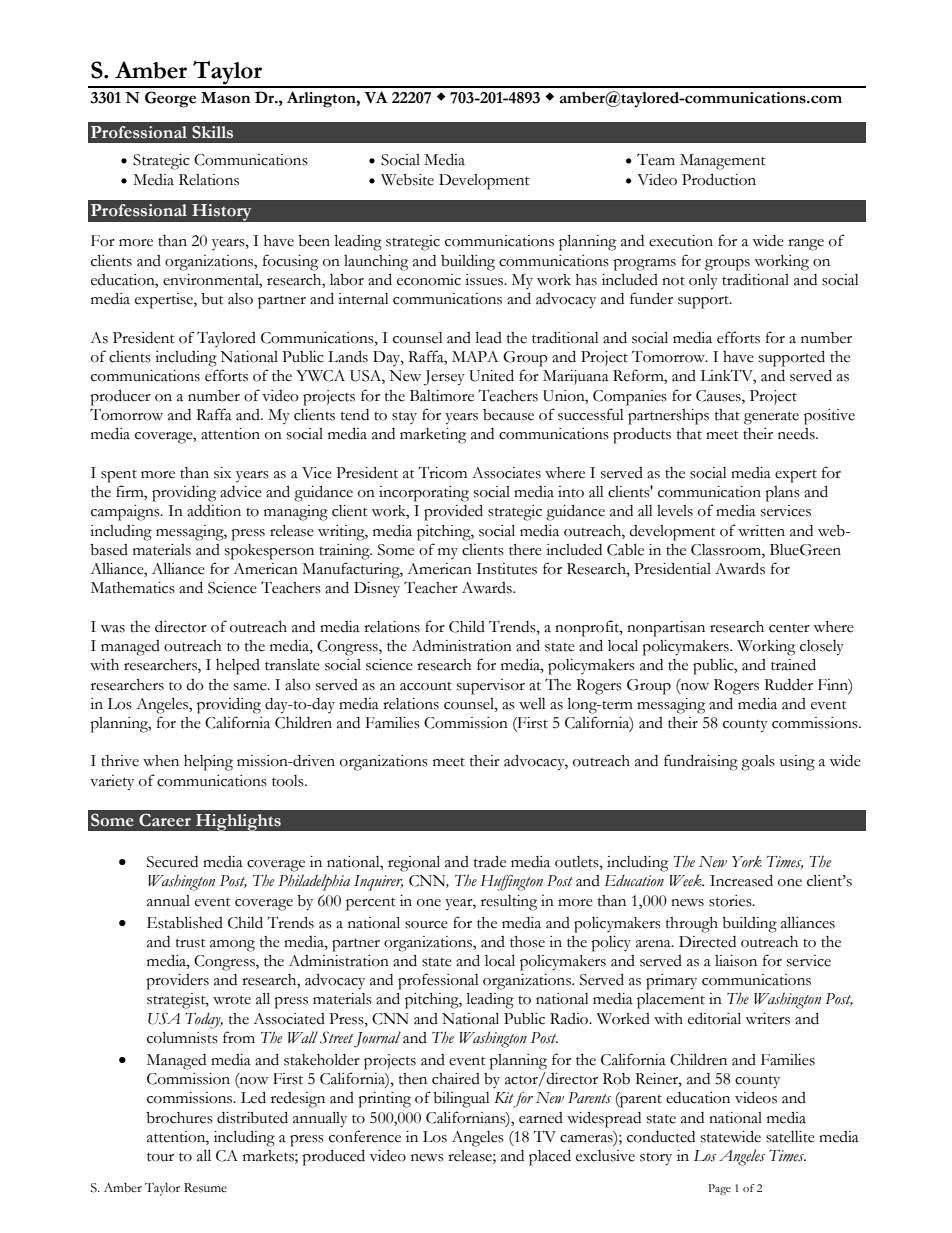 This document has width=952, height=1233. Describe the element at coordinates (160, 1157) in the document. I see `tour` at that location.
